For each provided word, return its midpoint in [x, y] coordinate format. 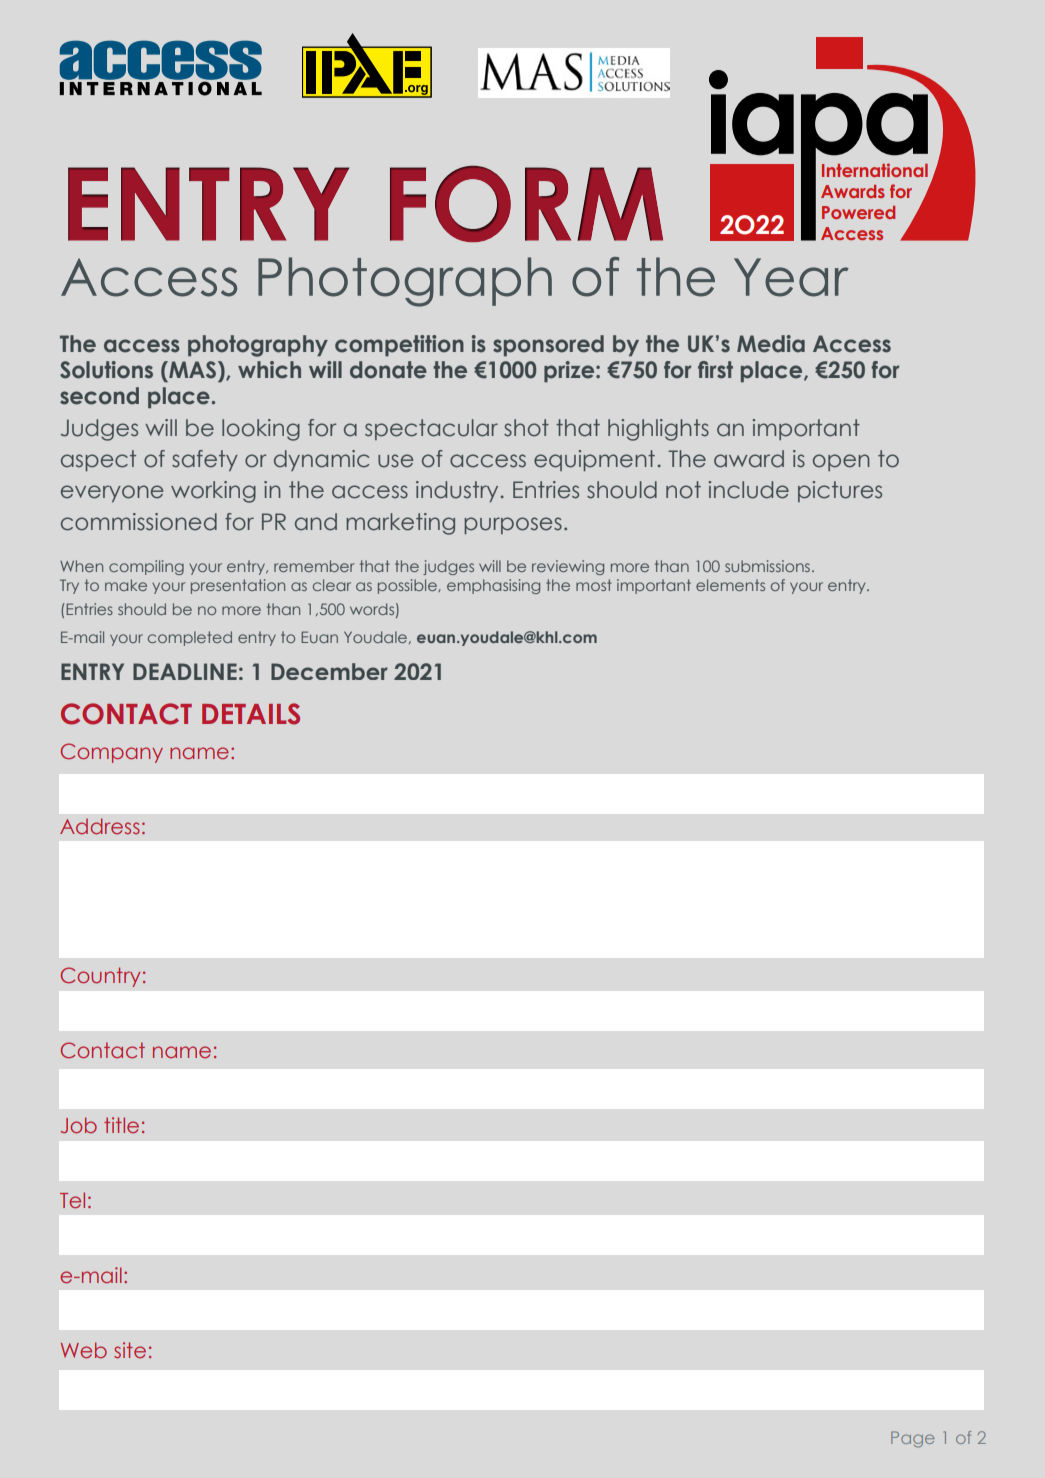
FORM [526, 204]
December [329, 671]
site [130, 1350]
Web [84, 1350]
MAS [193, 370]
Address [100, 826]
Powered [858, 212]
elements [730, 585]
